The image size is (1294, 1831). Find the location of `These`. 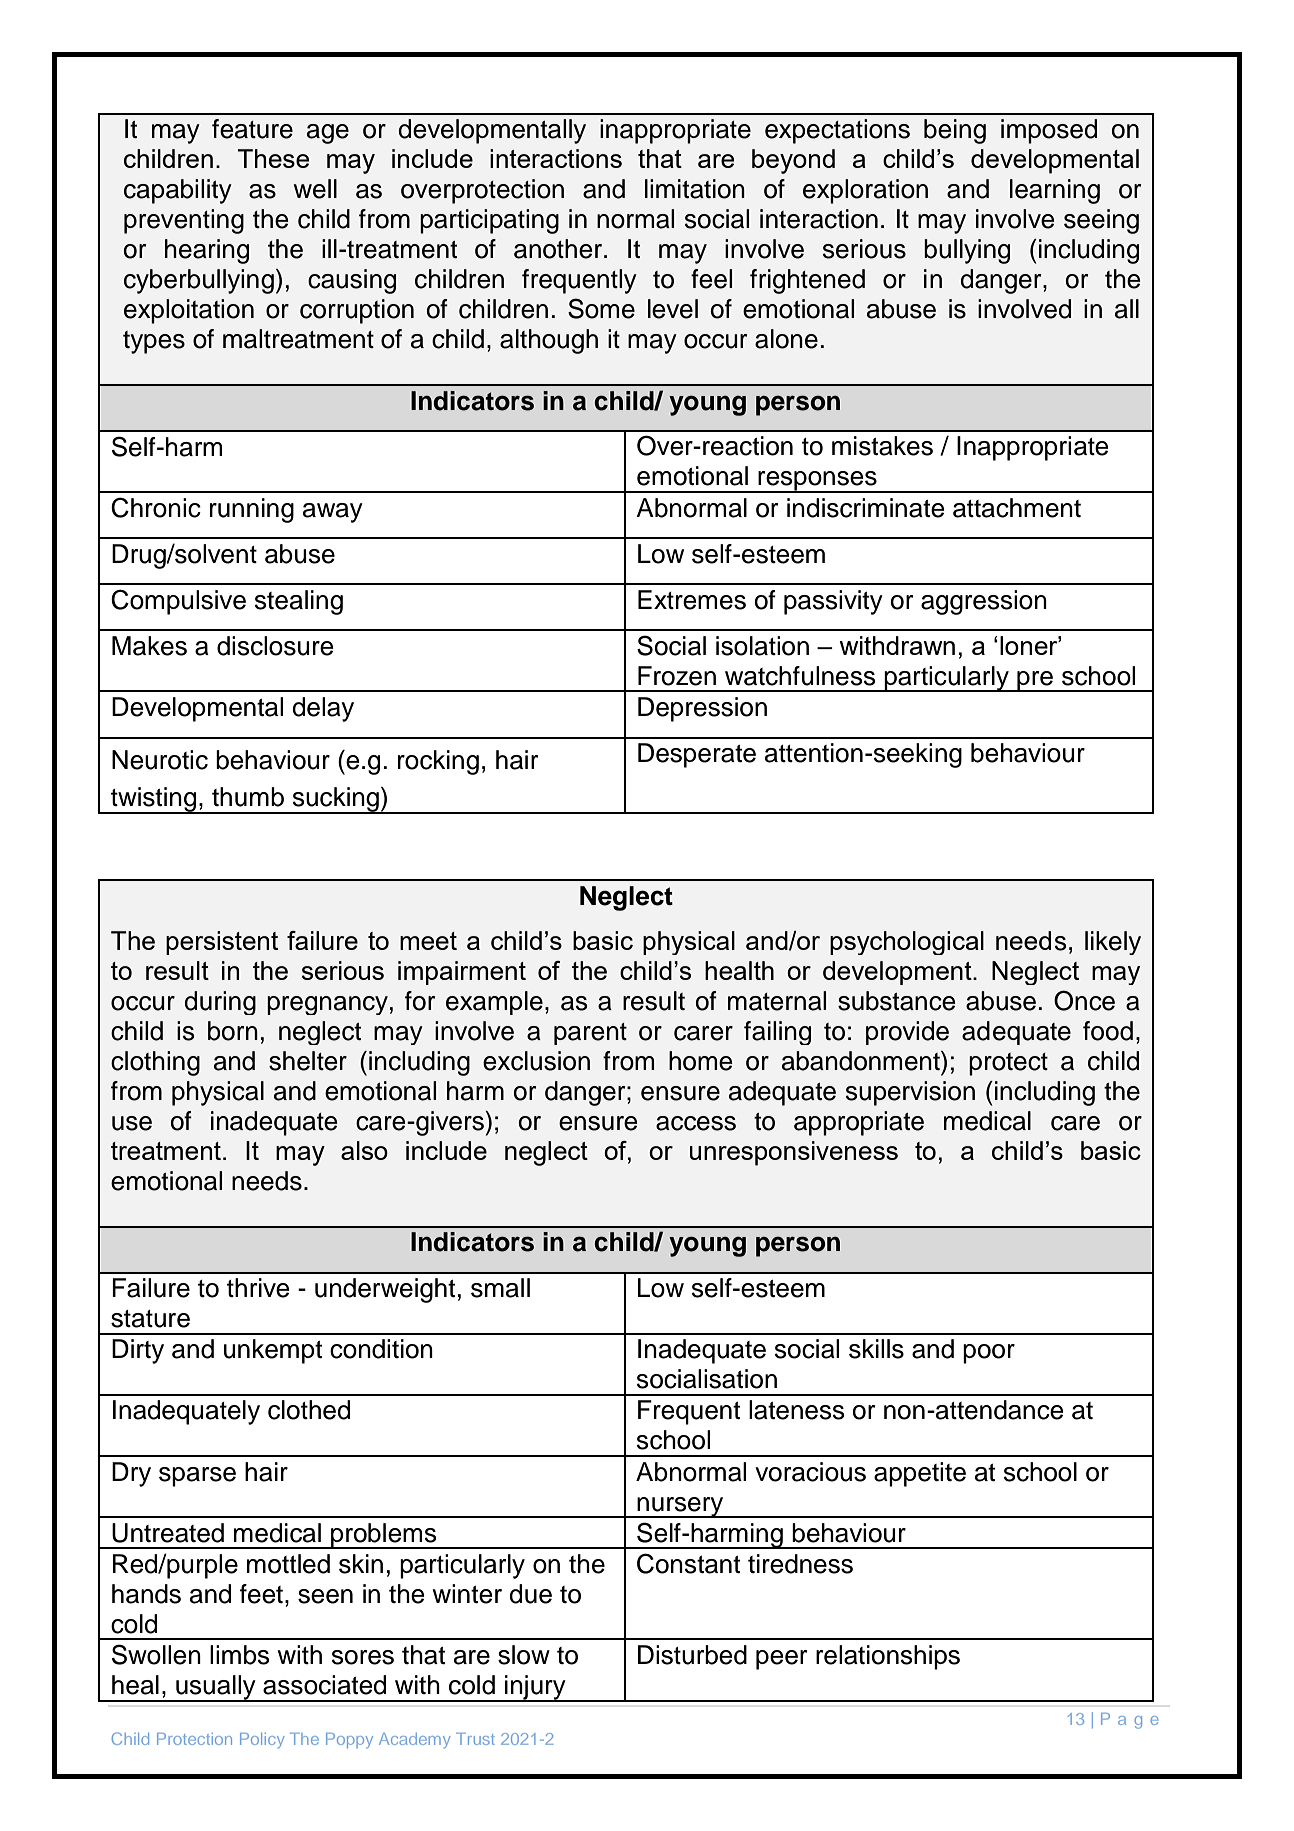

These is located at coordinates (273, 158).
